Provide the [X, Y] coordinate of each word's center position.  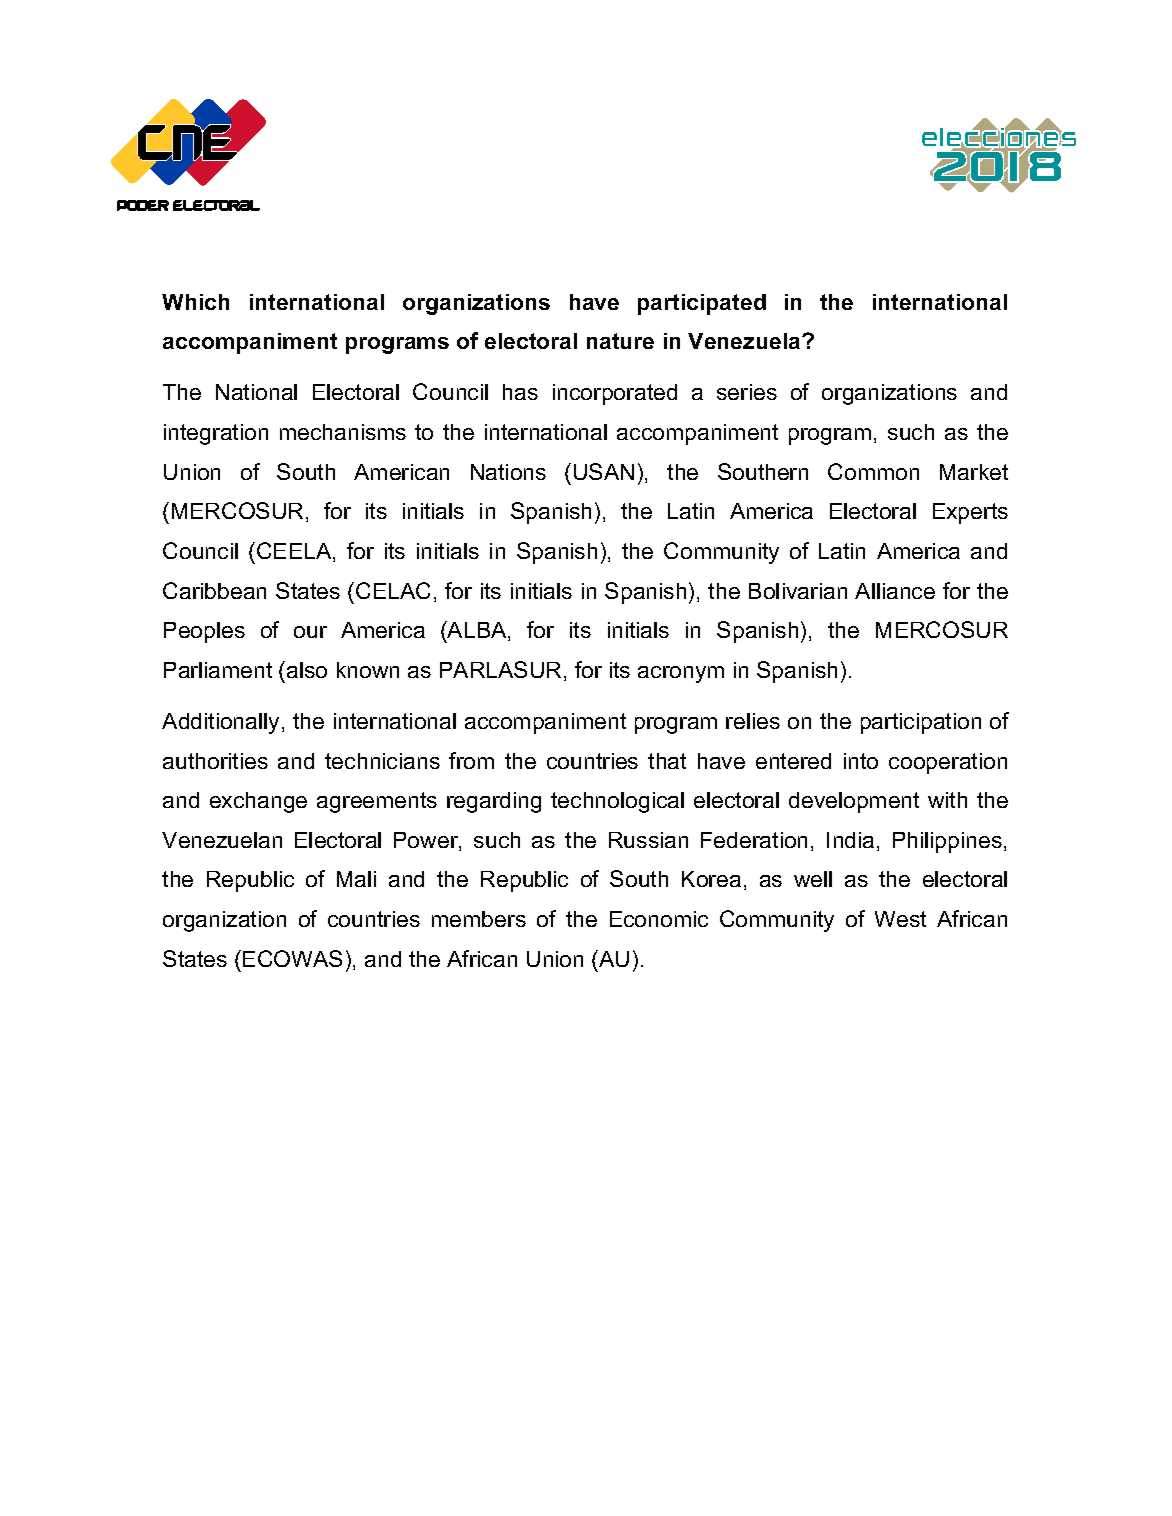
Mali [356, 879]
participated [702, 304]
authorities [215, 761]
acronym [681, 674]
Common [873, 471]
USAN [604, 471]
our [310, 632]
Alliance [895, 591]
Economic [659, 919]
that [667, 761]
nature [620, 341]
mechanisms [343, 432]
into [861, 761]
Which [195, 302]
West [900, 919]
